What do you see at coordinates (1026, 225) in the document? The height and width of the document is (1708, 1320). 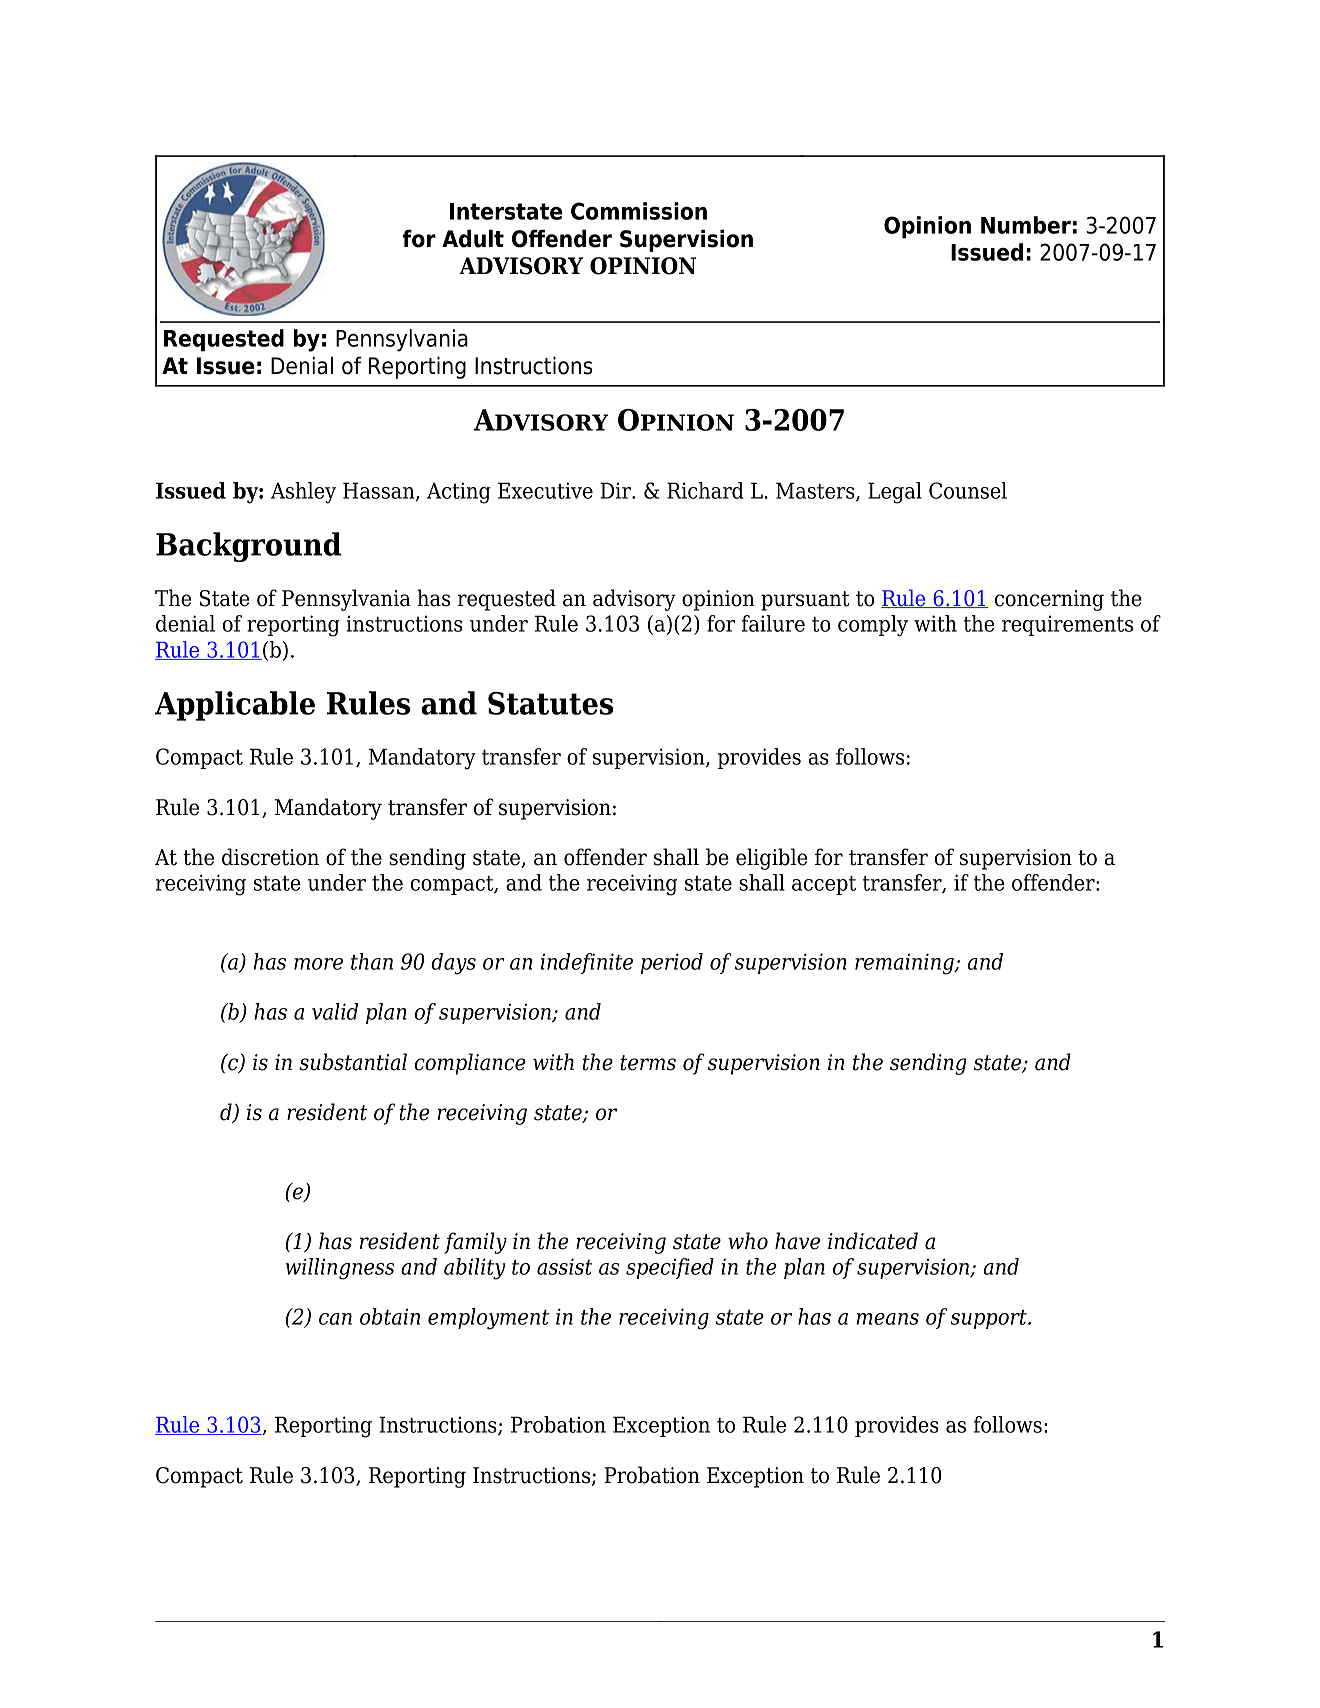 I see `Number` at bounding box center [1026, 225].
